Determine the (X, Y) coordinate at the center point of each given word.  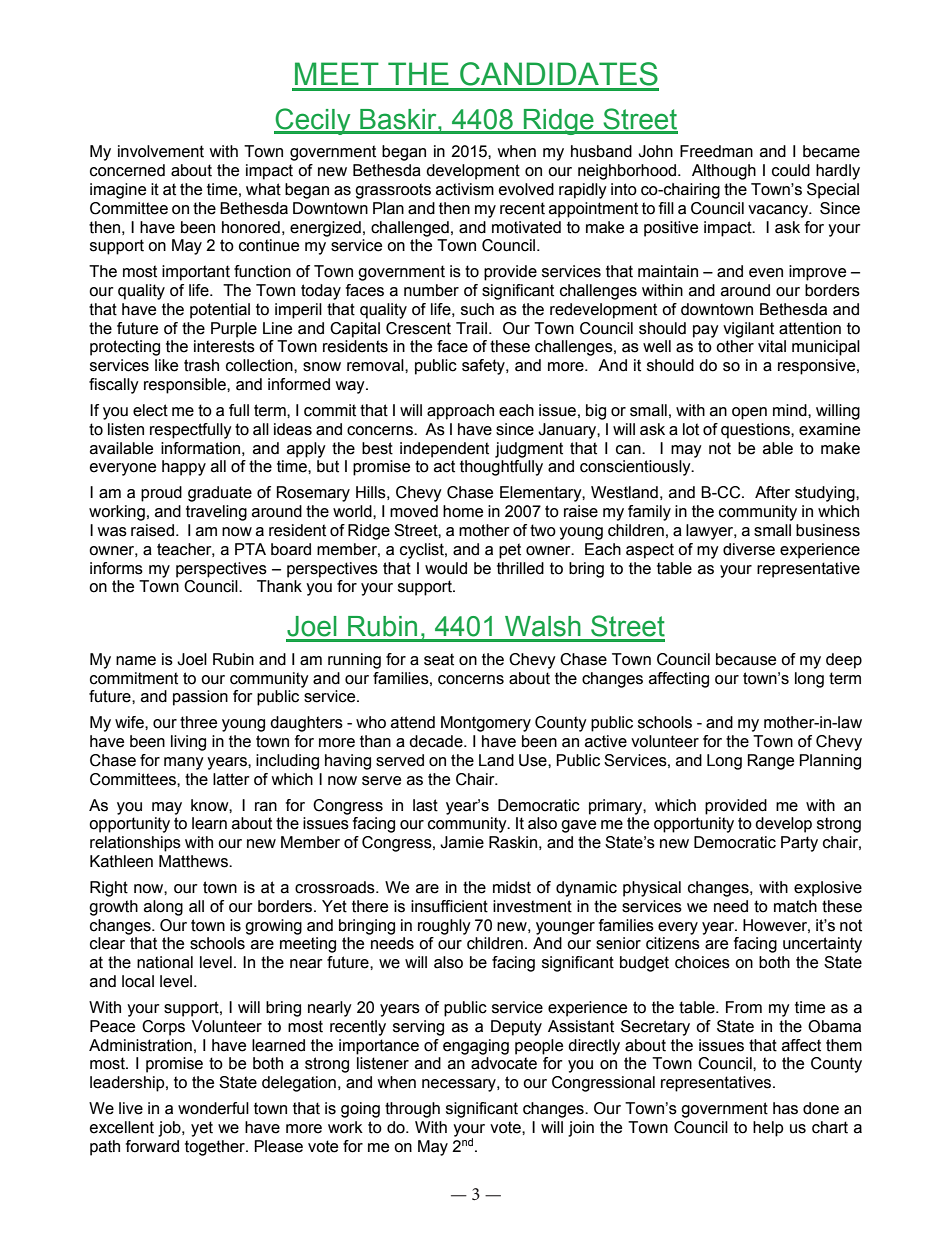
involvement (161, 151)
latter (231, 779)
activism (465, 189)
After (772, 492)
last (425, 805)
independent (444, 450)
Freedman (716, 151)
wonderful (213, 1108)
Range (771, 762)
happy (184, 468)
